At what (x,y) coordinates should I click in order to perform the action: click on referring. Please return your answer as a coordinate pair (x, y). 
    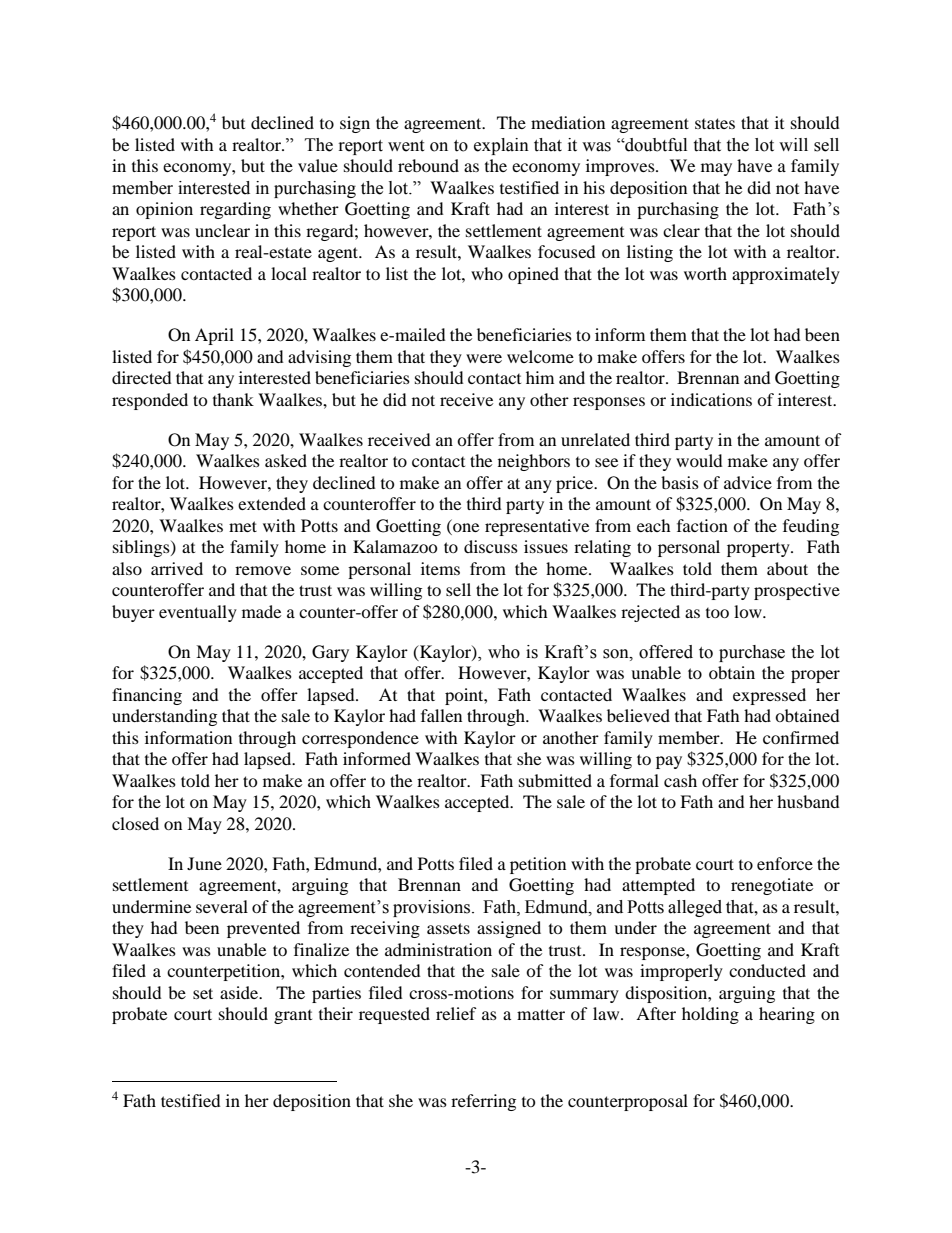
    Looking at the image, I should click on (483, 1102).
